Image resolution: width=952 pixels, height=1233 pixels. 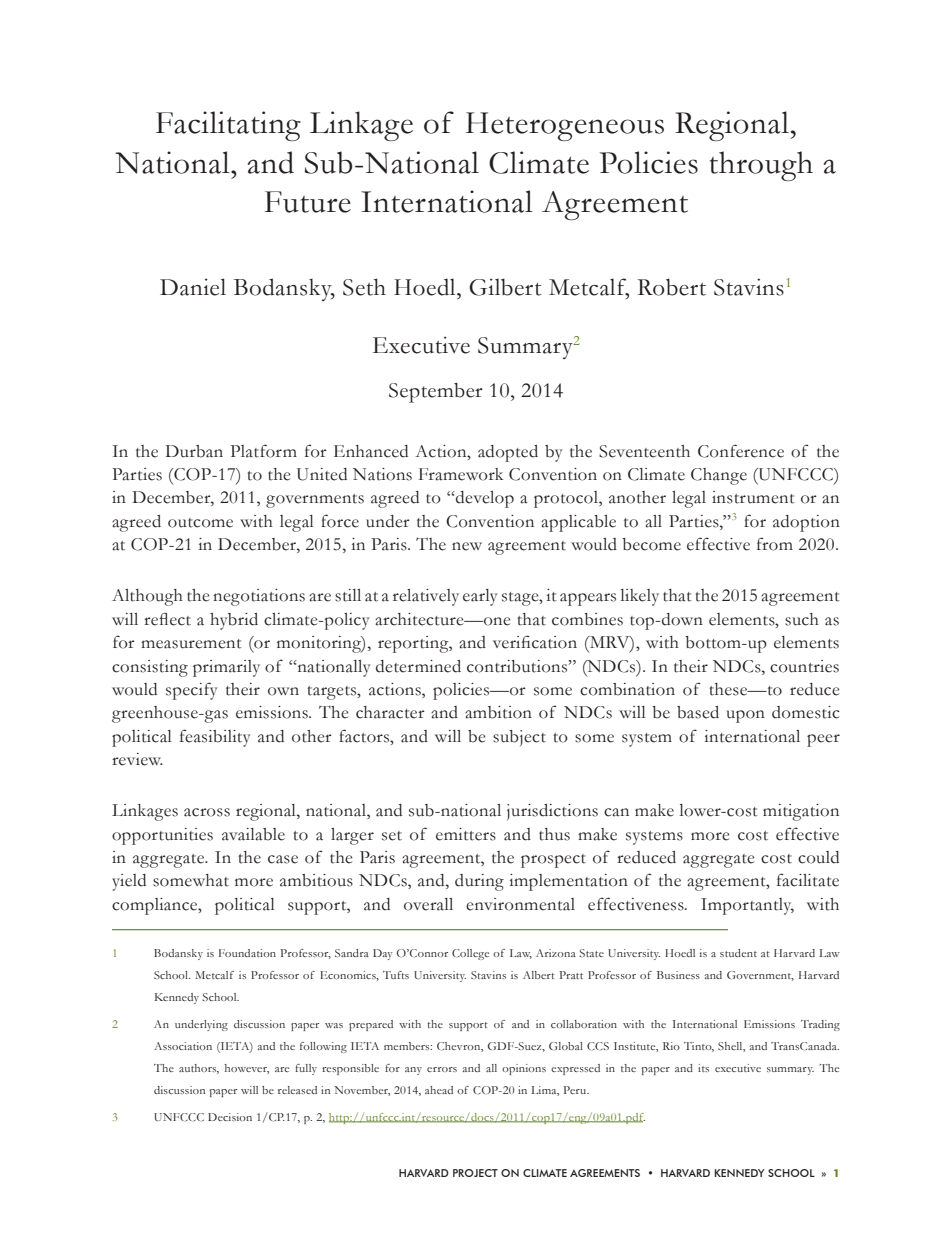 What do you see at coordinates (475, 1173) in the image?
I see `PROJECT` at bounding box center [475, 1173].
